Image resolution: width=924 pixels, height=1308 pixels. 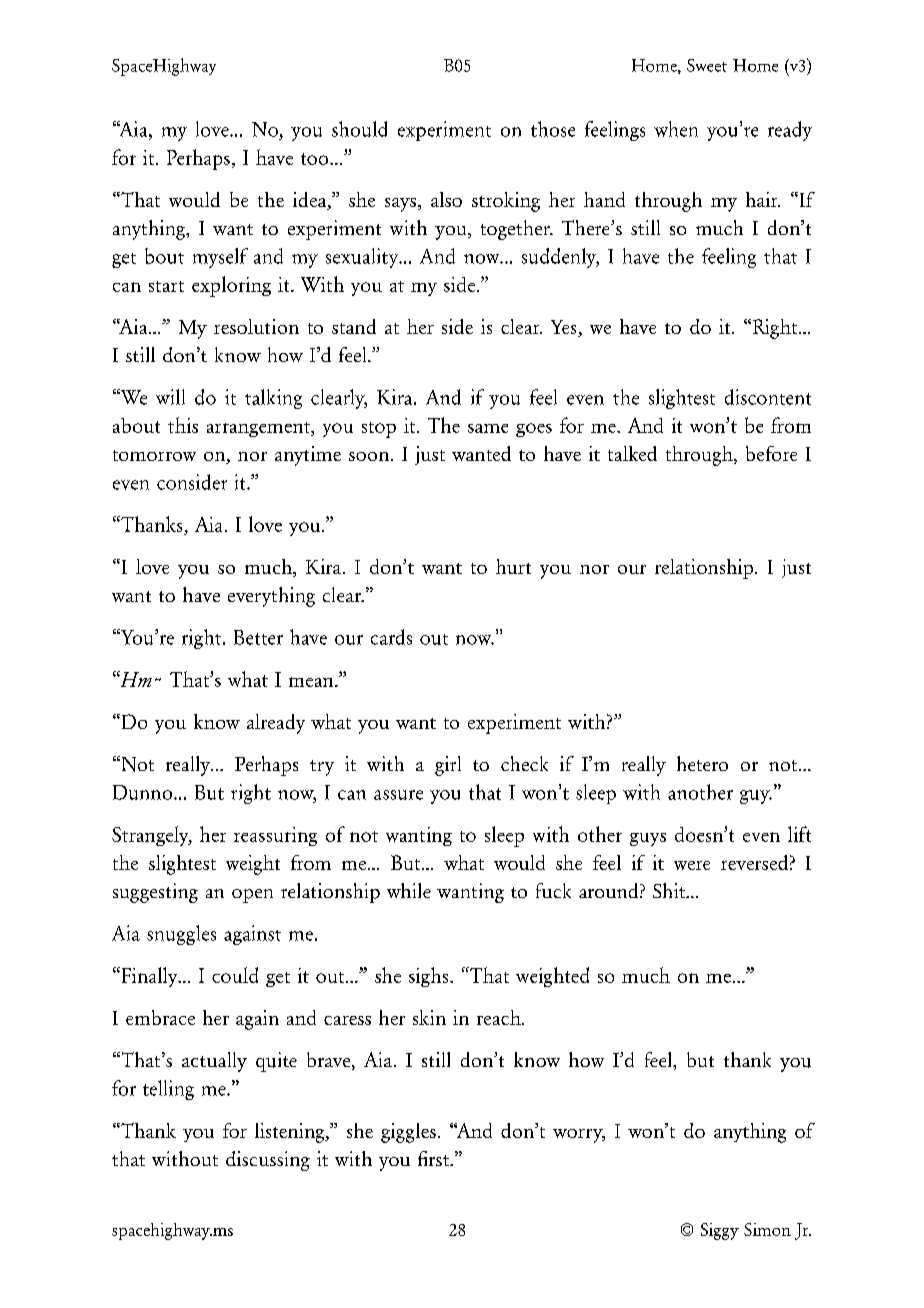 I want to click on while, so click(x=409, y=890).
